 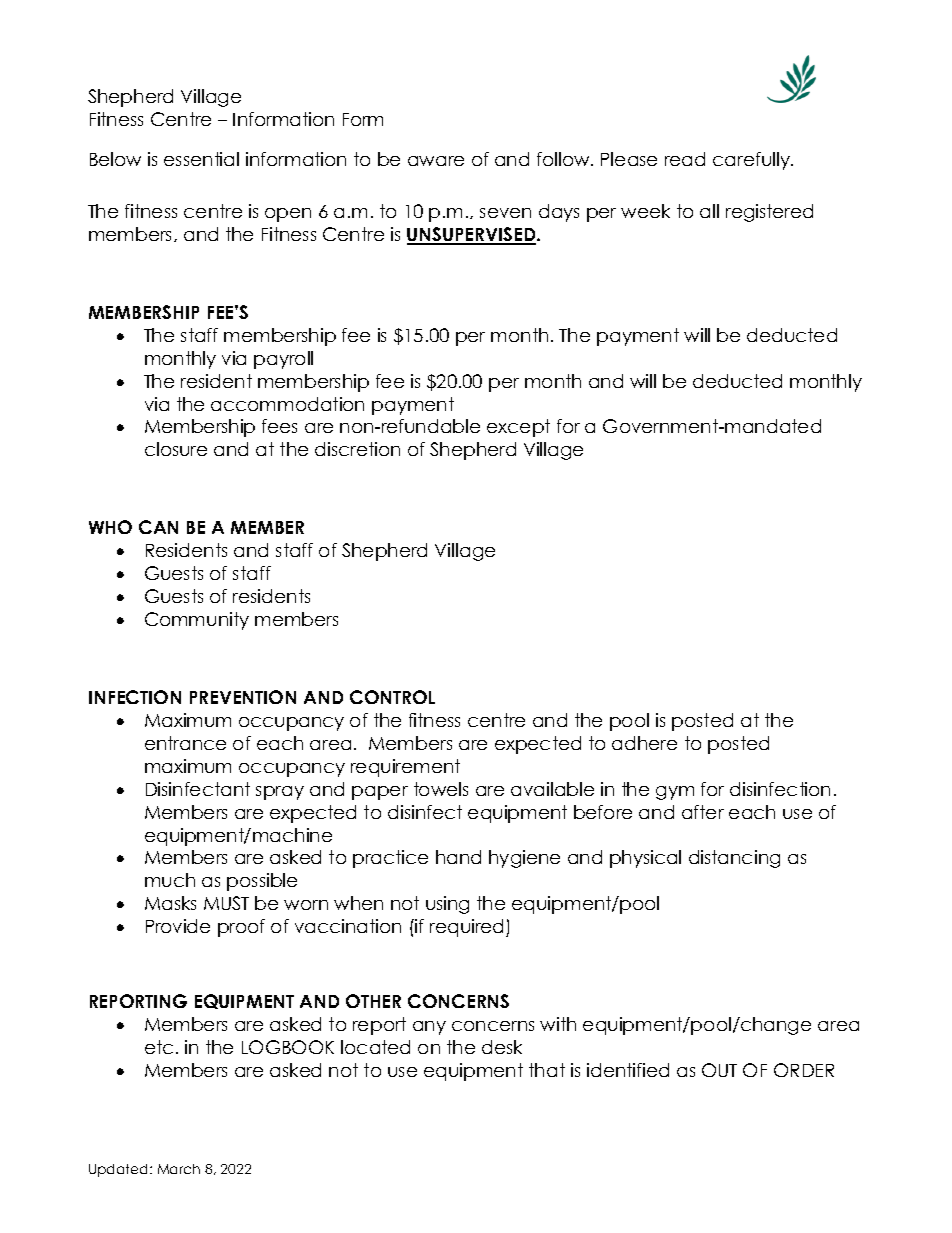 What do you see at coordinates (179, 1169) in the screenshot?
I see `March` at bounding box center [179, 1169].
